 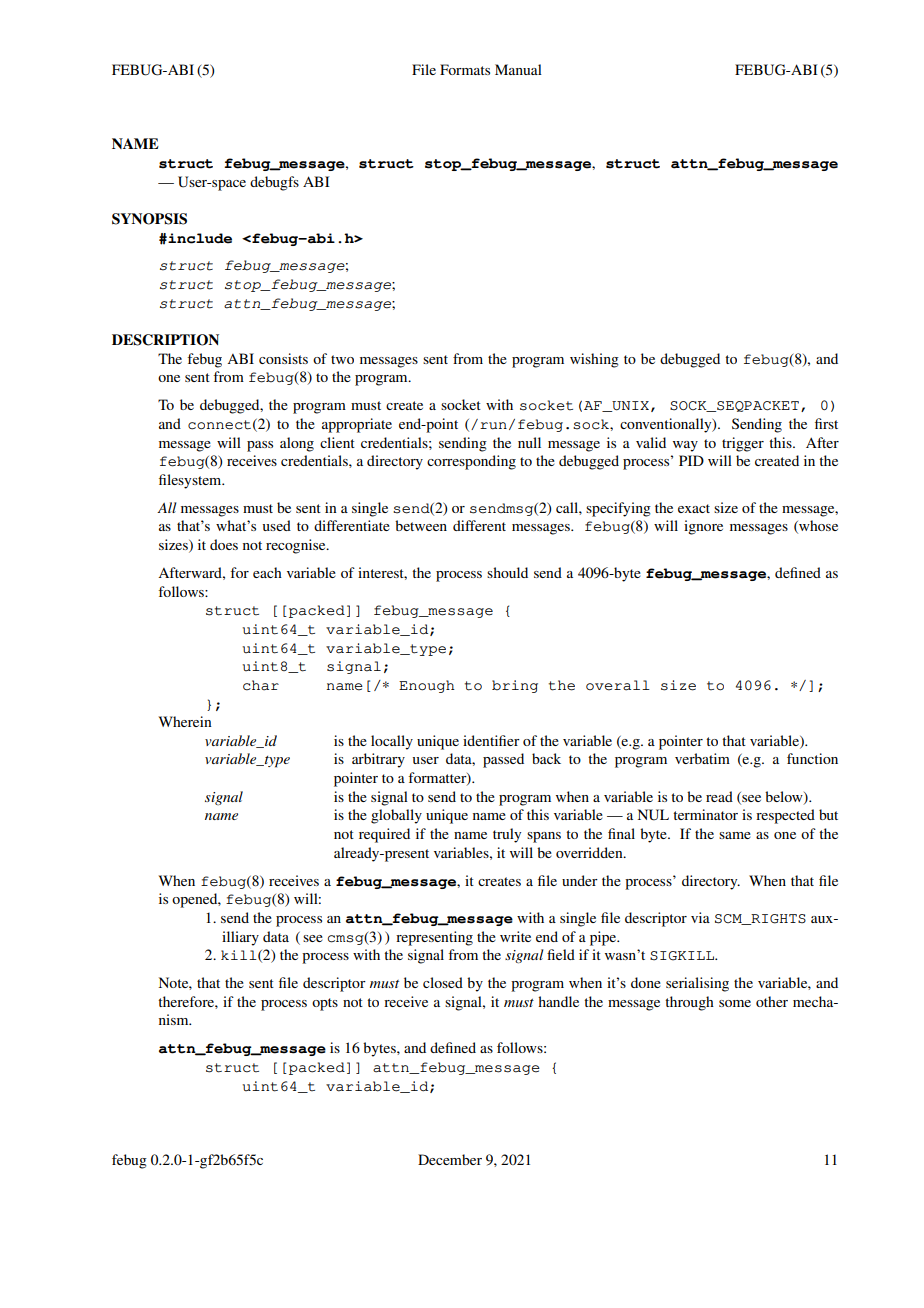 I want to click on Wherein, so click(x=185, y=721).
